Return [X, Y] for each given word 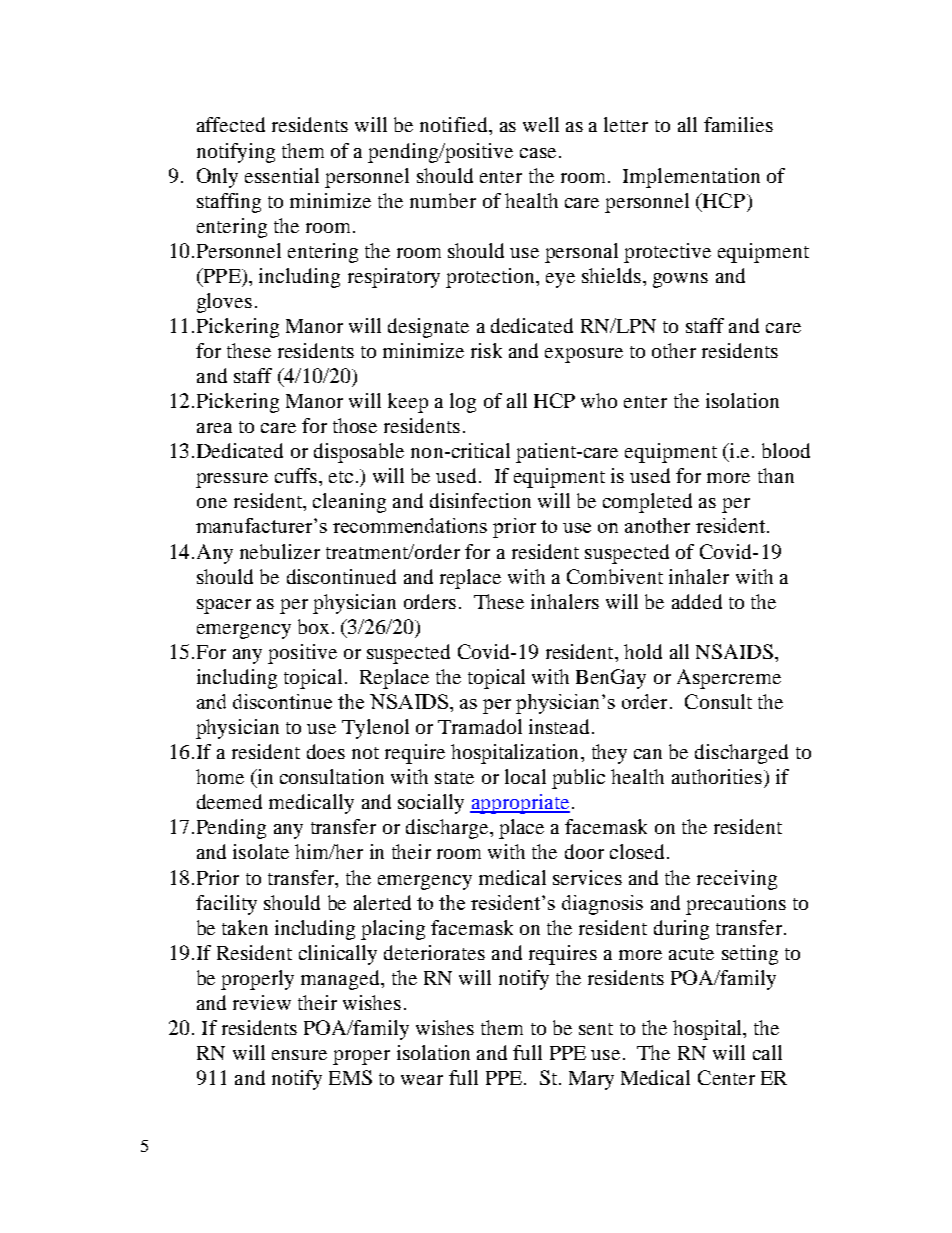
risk [486, 350]
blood [786, 450]
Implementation [691, 178]
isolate [261, 851]
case [538, 153]
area [214, 428]
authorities [717, 776]
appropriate [520, 804]
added [697, 601]
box [313, 626]
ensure [299, 1055]
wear [422, 1080]
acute [691, 954]
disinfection [480, 500]
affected [231, 124]
